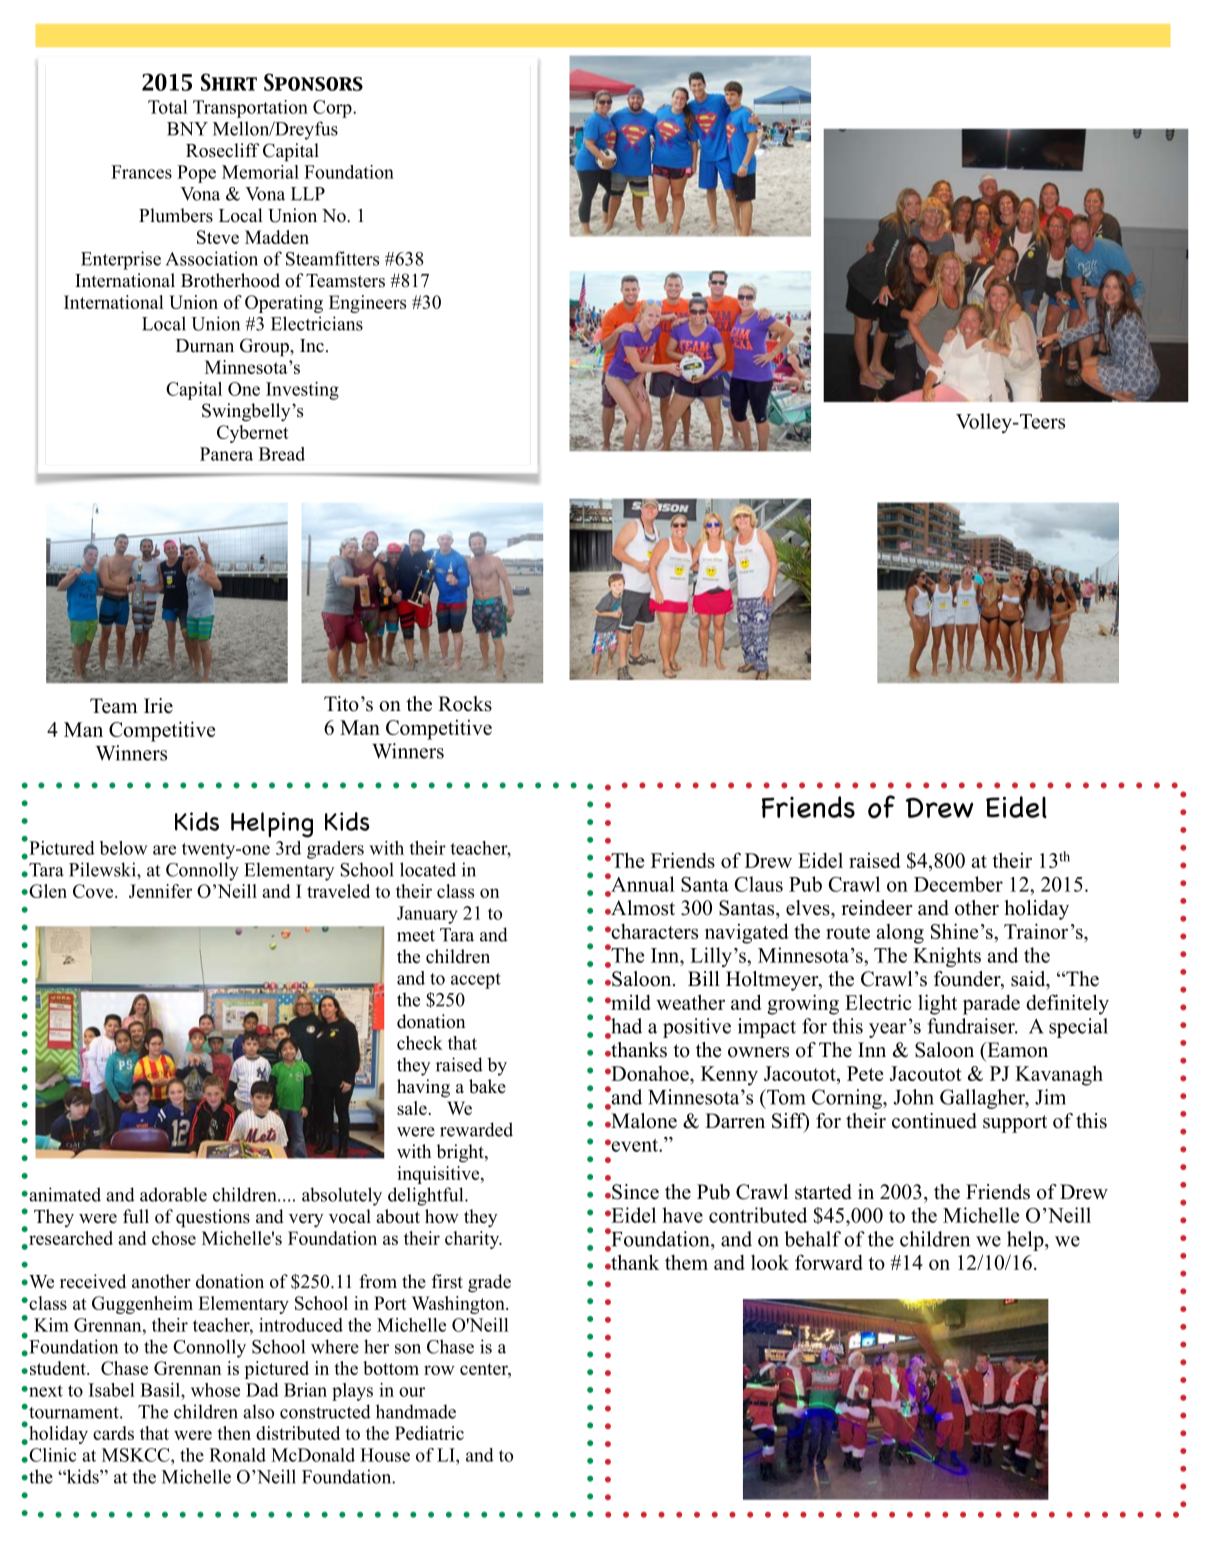 The image size is (1206, 1561). What do you see at coordinates (313, 82) in the page?
I see `Sponsors` at bounding box center [313, 82].
